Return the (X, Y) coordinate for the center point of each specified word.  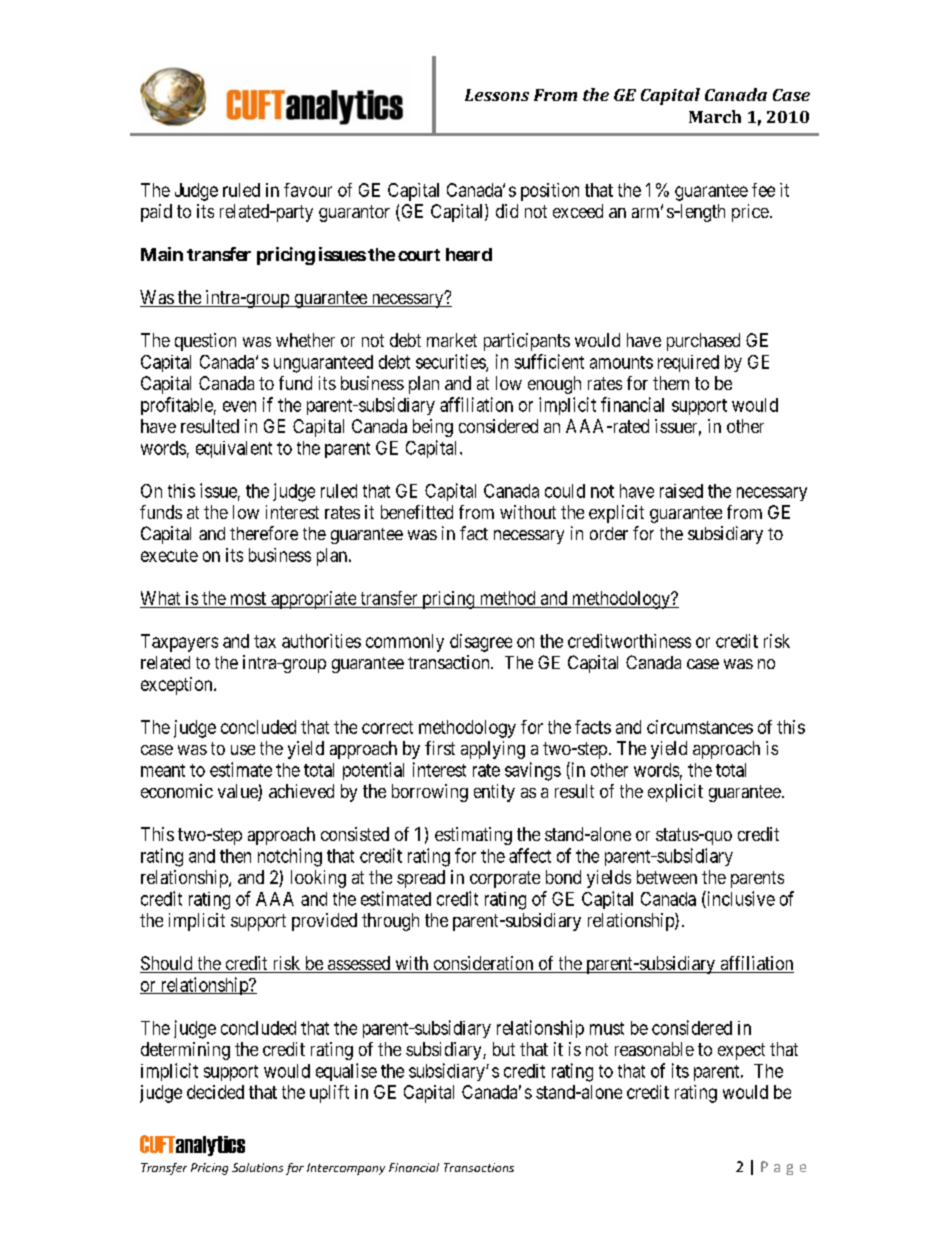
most (248, 598)
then (235, 856)
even (239, 406)
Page (783, 1168)
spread (421, 879)
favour (308, 190)
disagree (481, 643)
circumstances (700, 727)
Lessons (497, 95)
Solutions (257, 1167)
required (688, 363)
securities (451, 362)
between (667, 877)
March (715, 116)
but (504, 1049)
